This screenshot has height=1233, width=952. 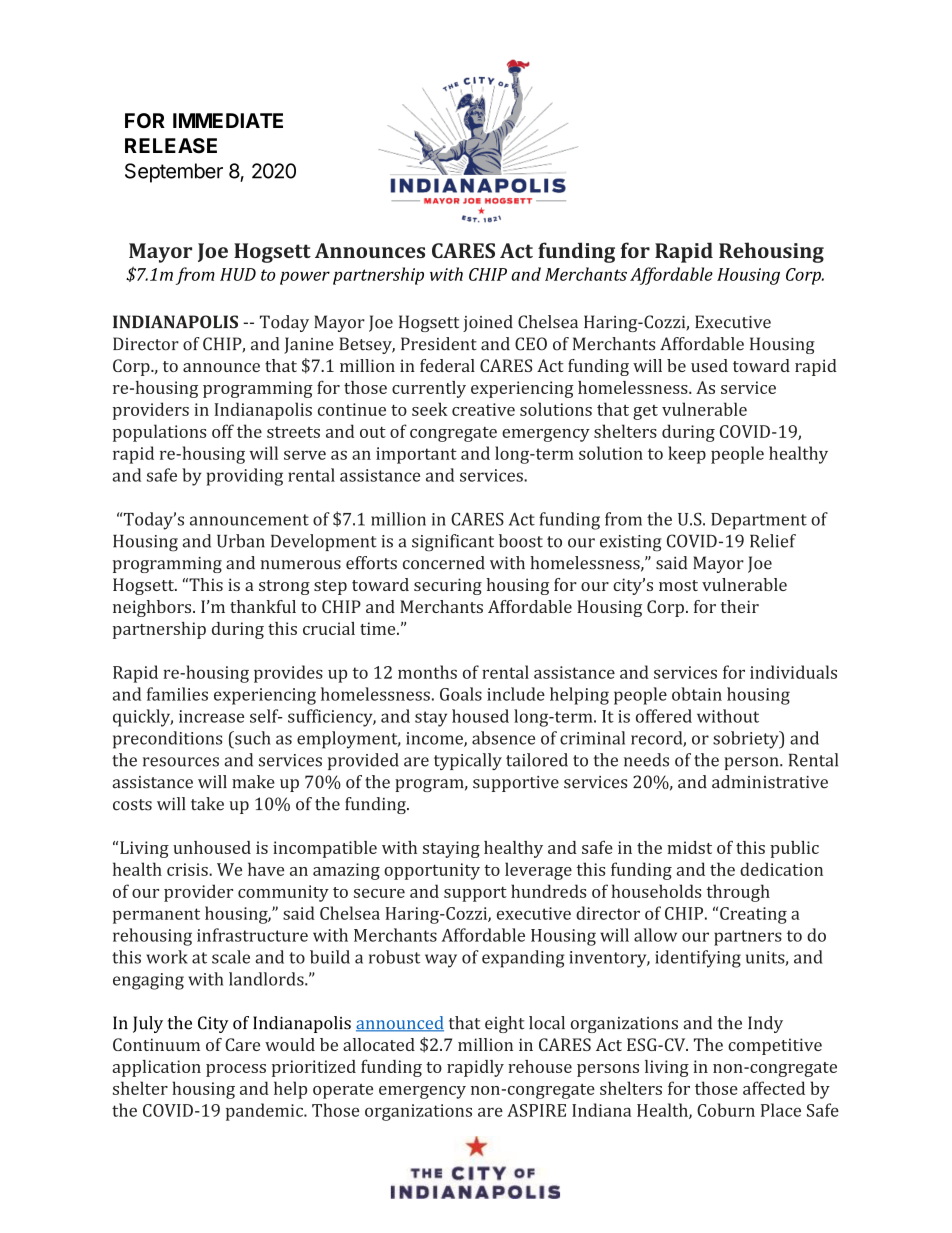 What do you see at coordinates (236, 1070) in the screenshot?
I see `process` at bounding box center [236, 1070].
